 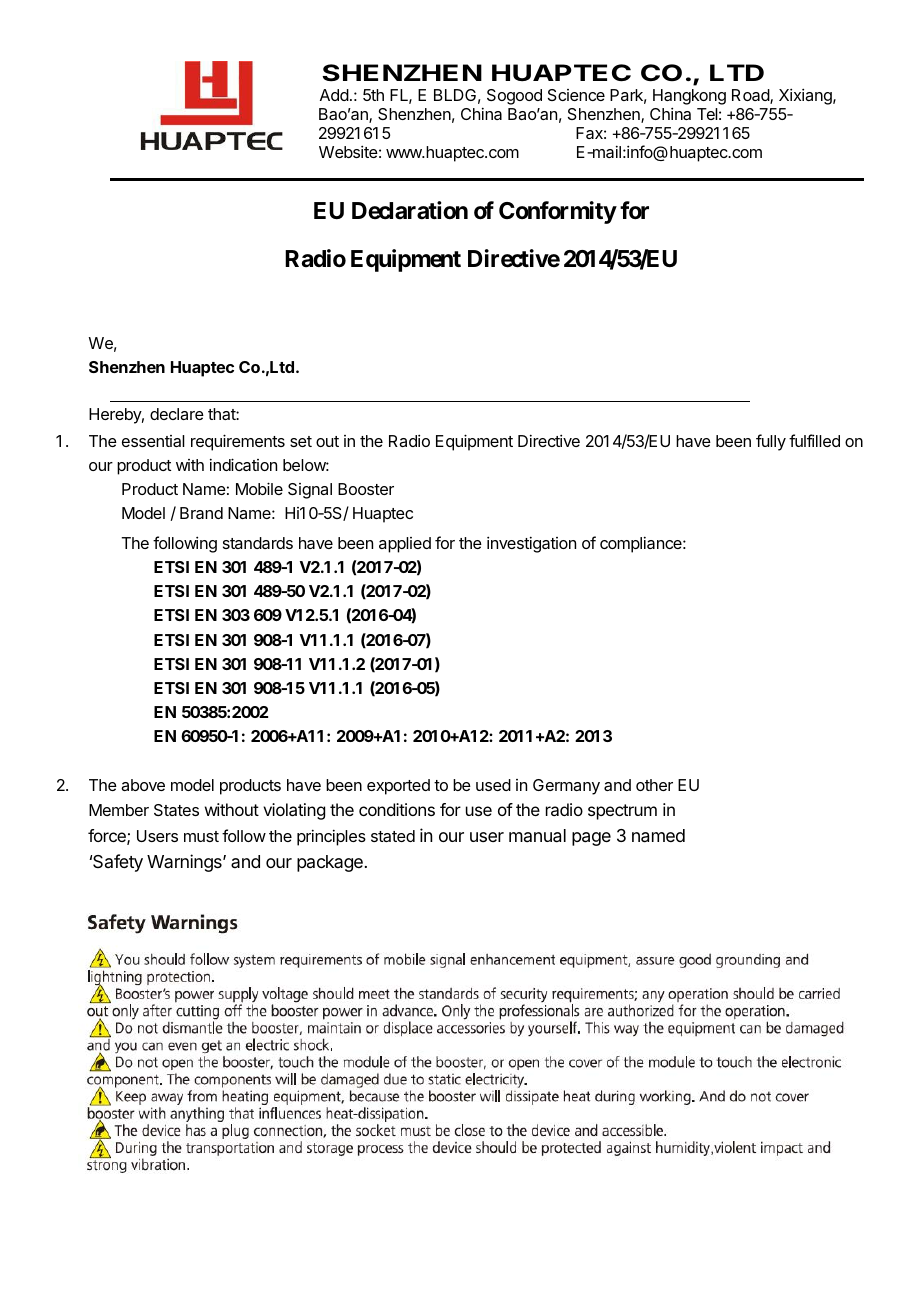 I want to click on standards, so click(x=258, y=543).
